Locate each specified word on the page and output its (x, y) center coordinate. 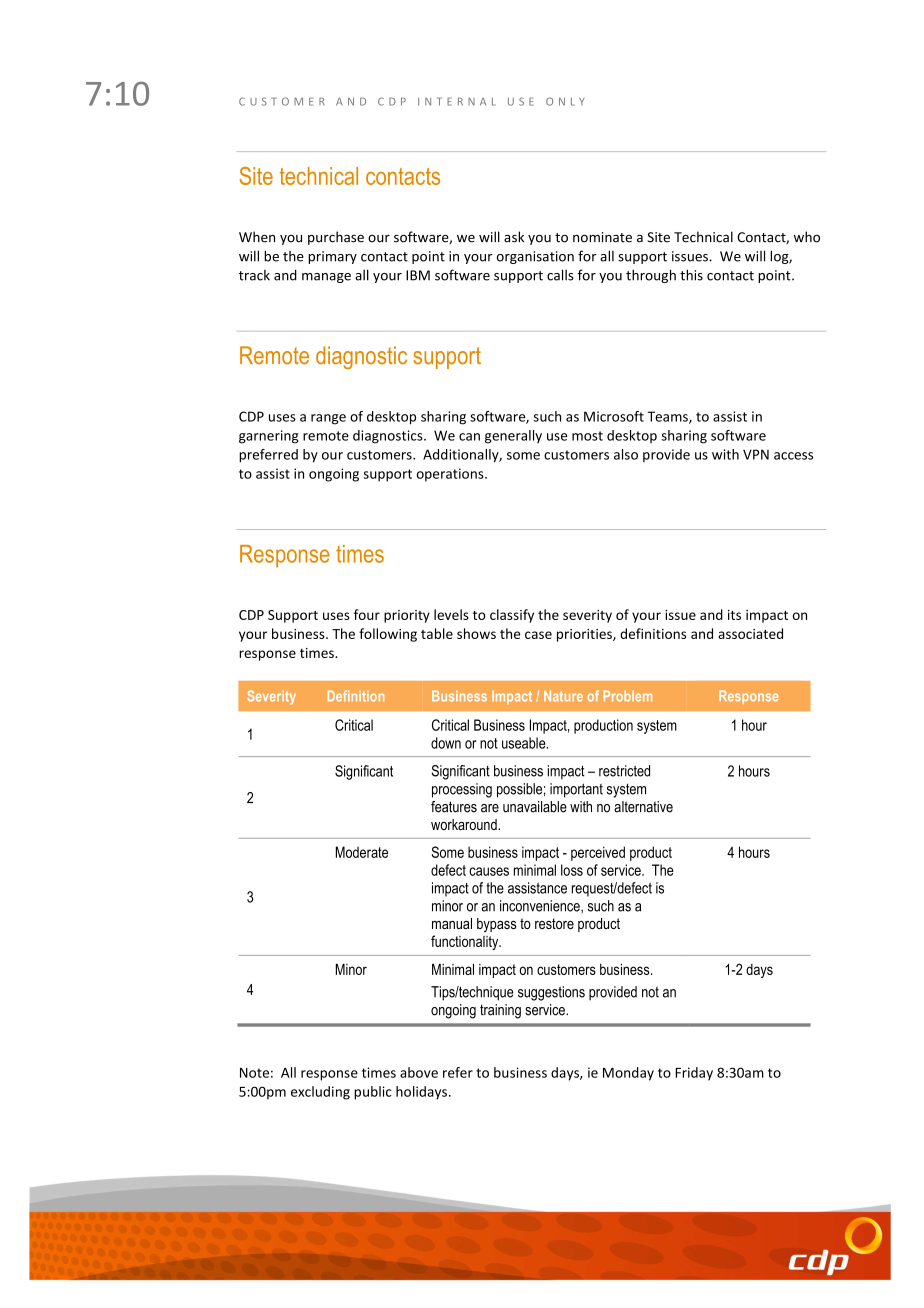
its (734, 615)
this (691, 275)
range (328, 419)
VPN (756, 454)
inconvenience (541, 906)
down (446, 743)
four (367, 614)
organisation (535, 257)
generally (513, 437)
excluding (320, 1093)
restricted (624, 771)
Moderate (362, 852)
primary (332, 257)
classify (512, 616)
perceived (598, 853)
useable (525, 743)
